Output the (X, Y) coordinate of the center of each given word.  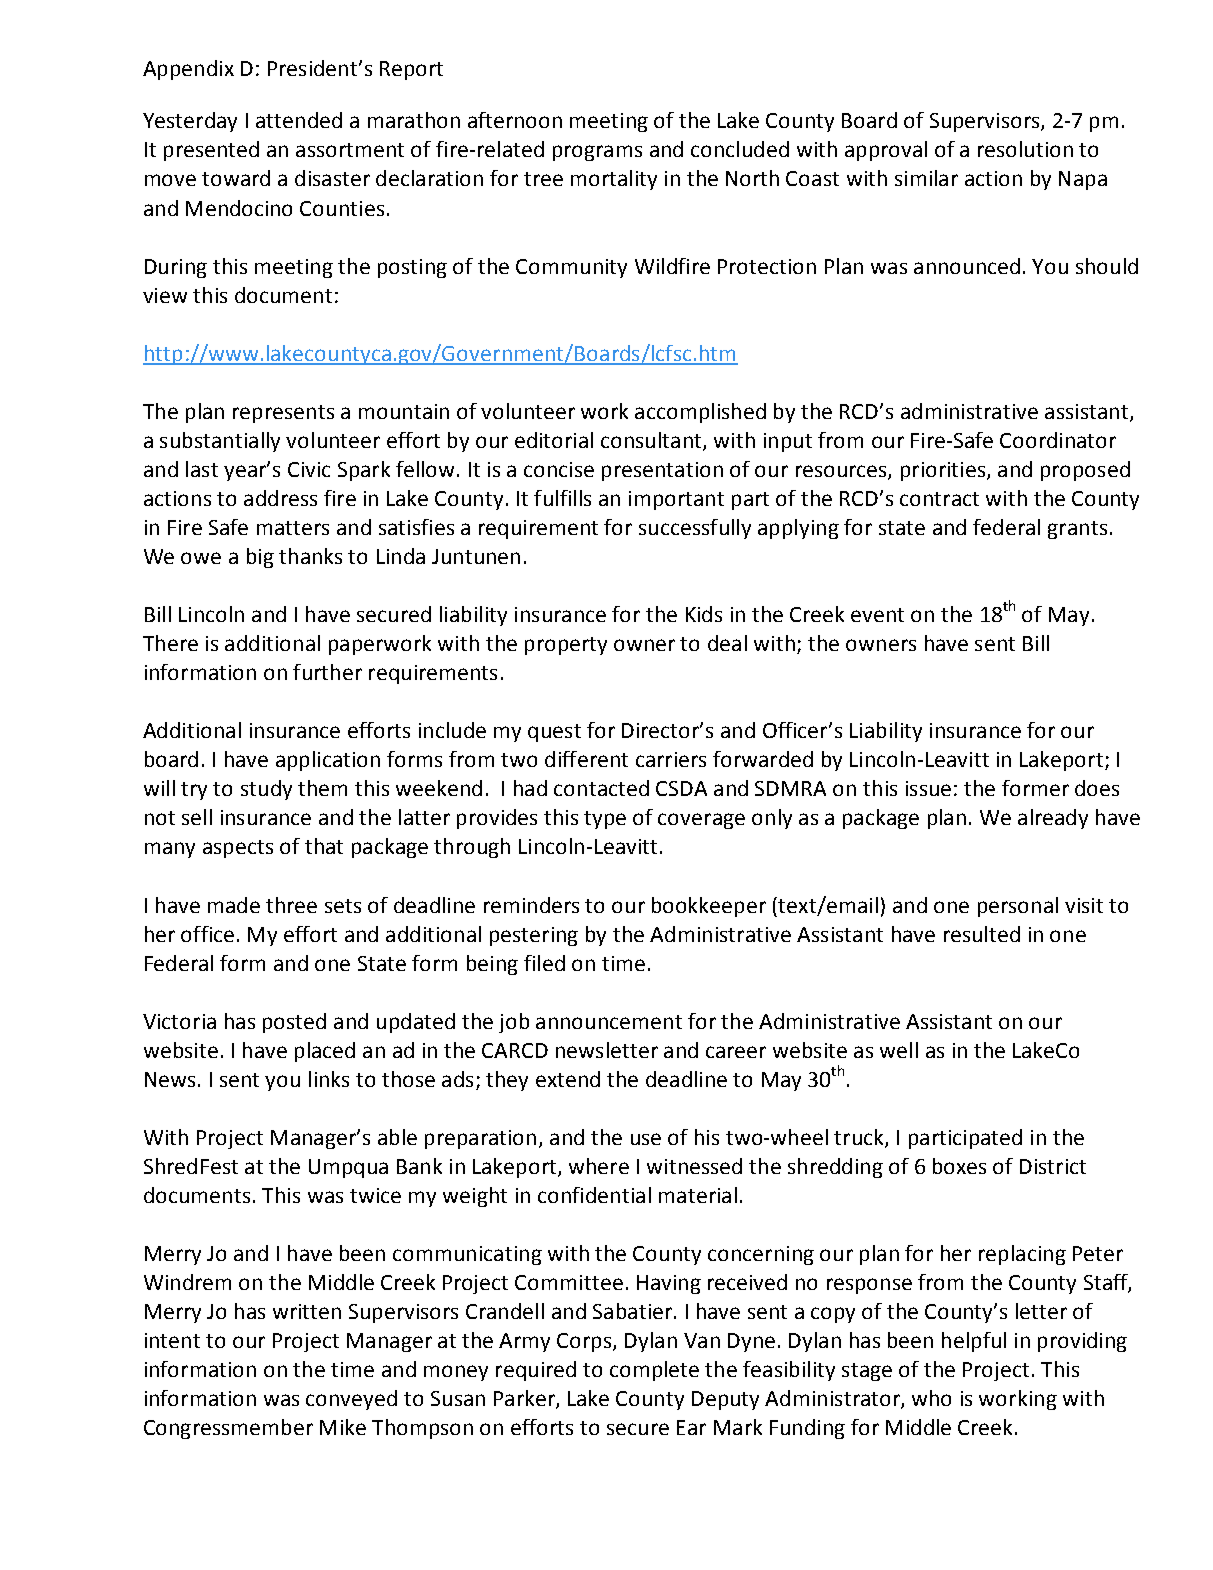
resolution (1025, 149)
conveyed (351, 1400)
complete (654, 1371)
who (931, 1398)
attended (299, 120)
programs (597, 153)
